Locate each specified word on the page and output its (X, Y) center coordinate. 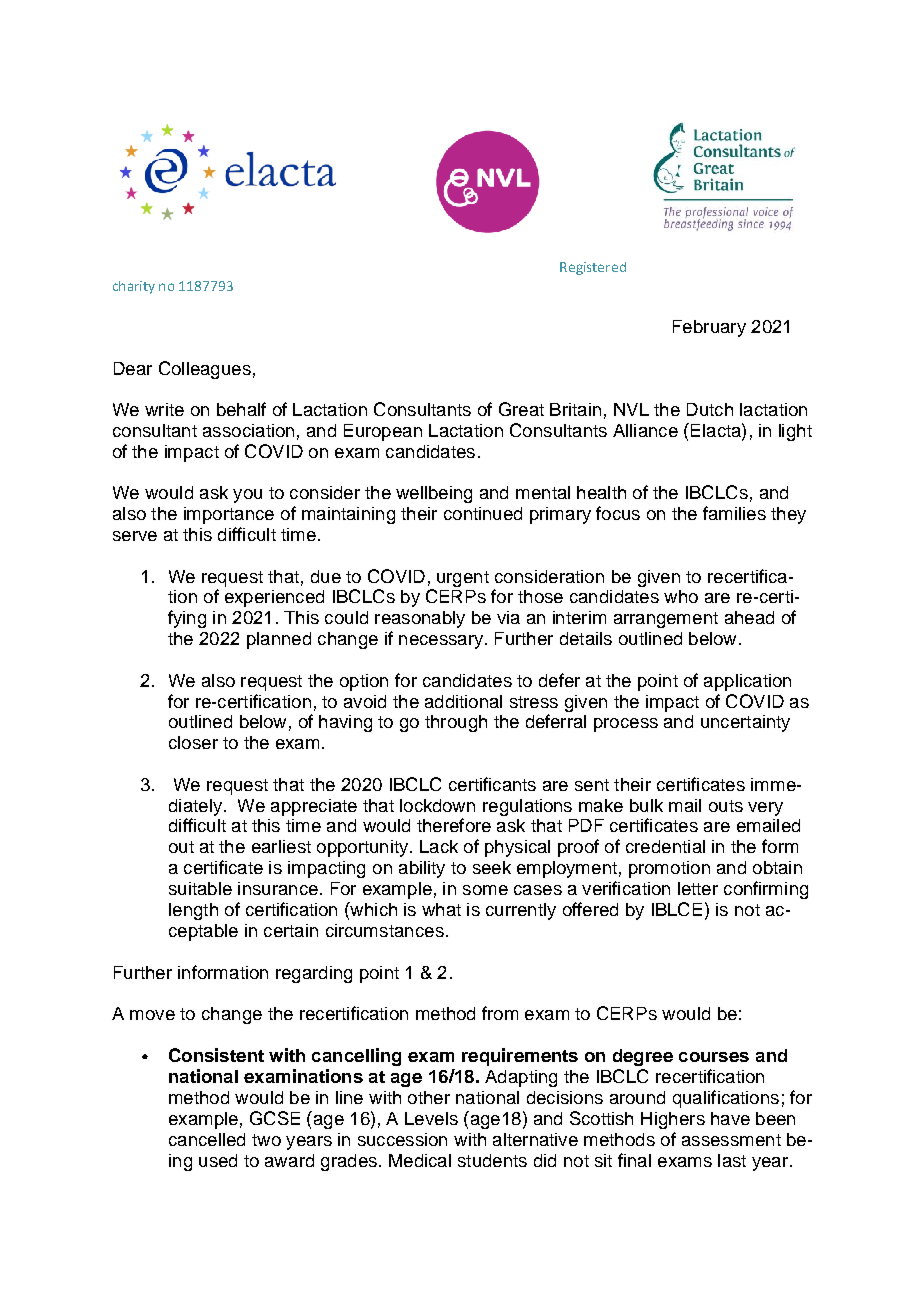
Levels (431, 1118)
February (709, 328)
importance (229, 515)
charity (134, 287)
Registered (593, 268)
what (441, 909)
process (626, 725)
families (734, 513)
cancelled (207, 1139)
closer (193, 742)
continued (483, 513)
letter (698, 888)
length (193, 911)
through (456, 723)
